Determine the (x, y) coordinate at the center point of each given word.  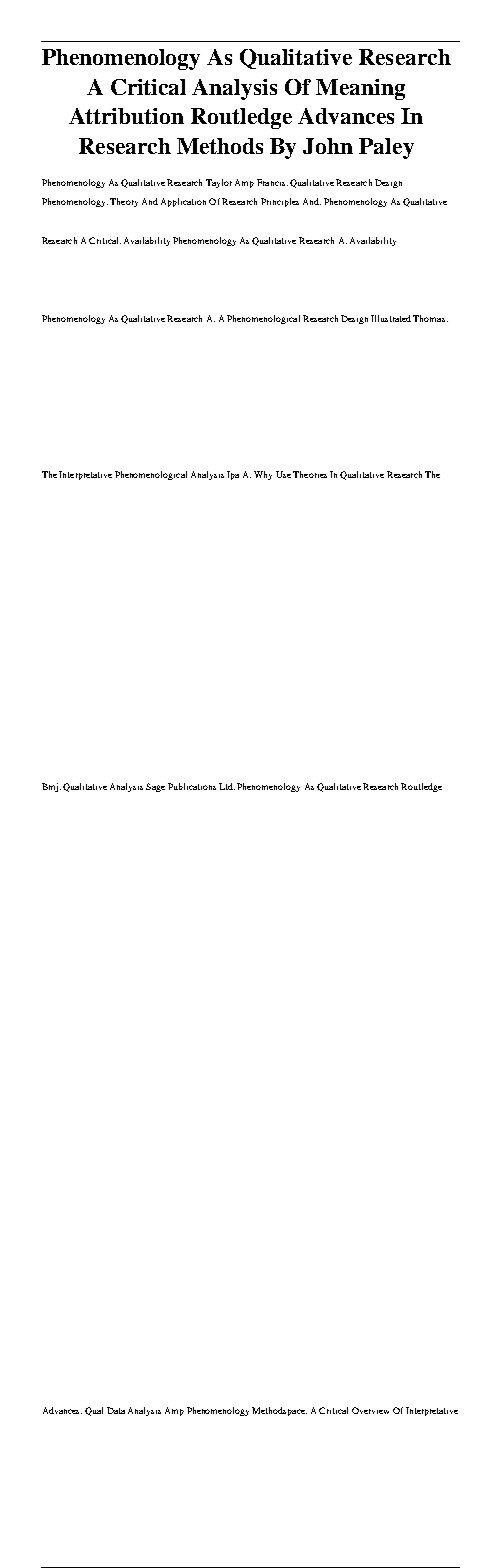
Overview (370, 1410)
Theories (310, 474)
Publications (192, 786)
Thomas (430, 318)
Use (283, 474)
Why (263, 475)
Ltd (227, 786)
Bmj (50, 787)
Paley (386, 148)
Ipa (233, 475)
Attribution (126, 116)
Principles (280, 202)
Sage (155, 787)
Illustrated (391, 318)
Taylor (219, 183)
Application (183, 202)
